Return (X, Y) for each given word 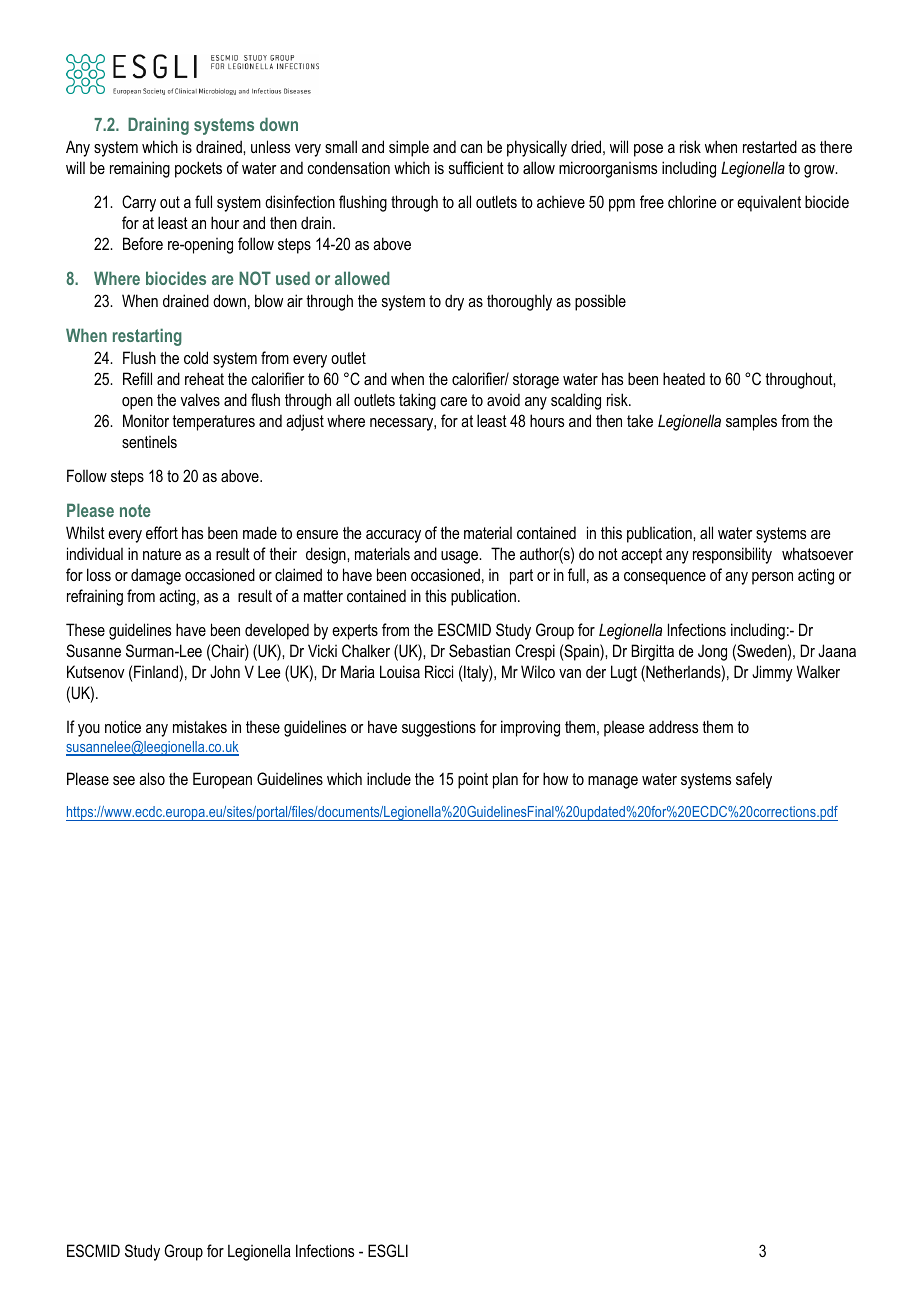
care (453, 401)
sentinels (149, 441)
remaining (140, 169)
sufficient (476, 167)
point (473, 780)
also (152, 778)
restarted (770, 146)
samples (751, 422)
